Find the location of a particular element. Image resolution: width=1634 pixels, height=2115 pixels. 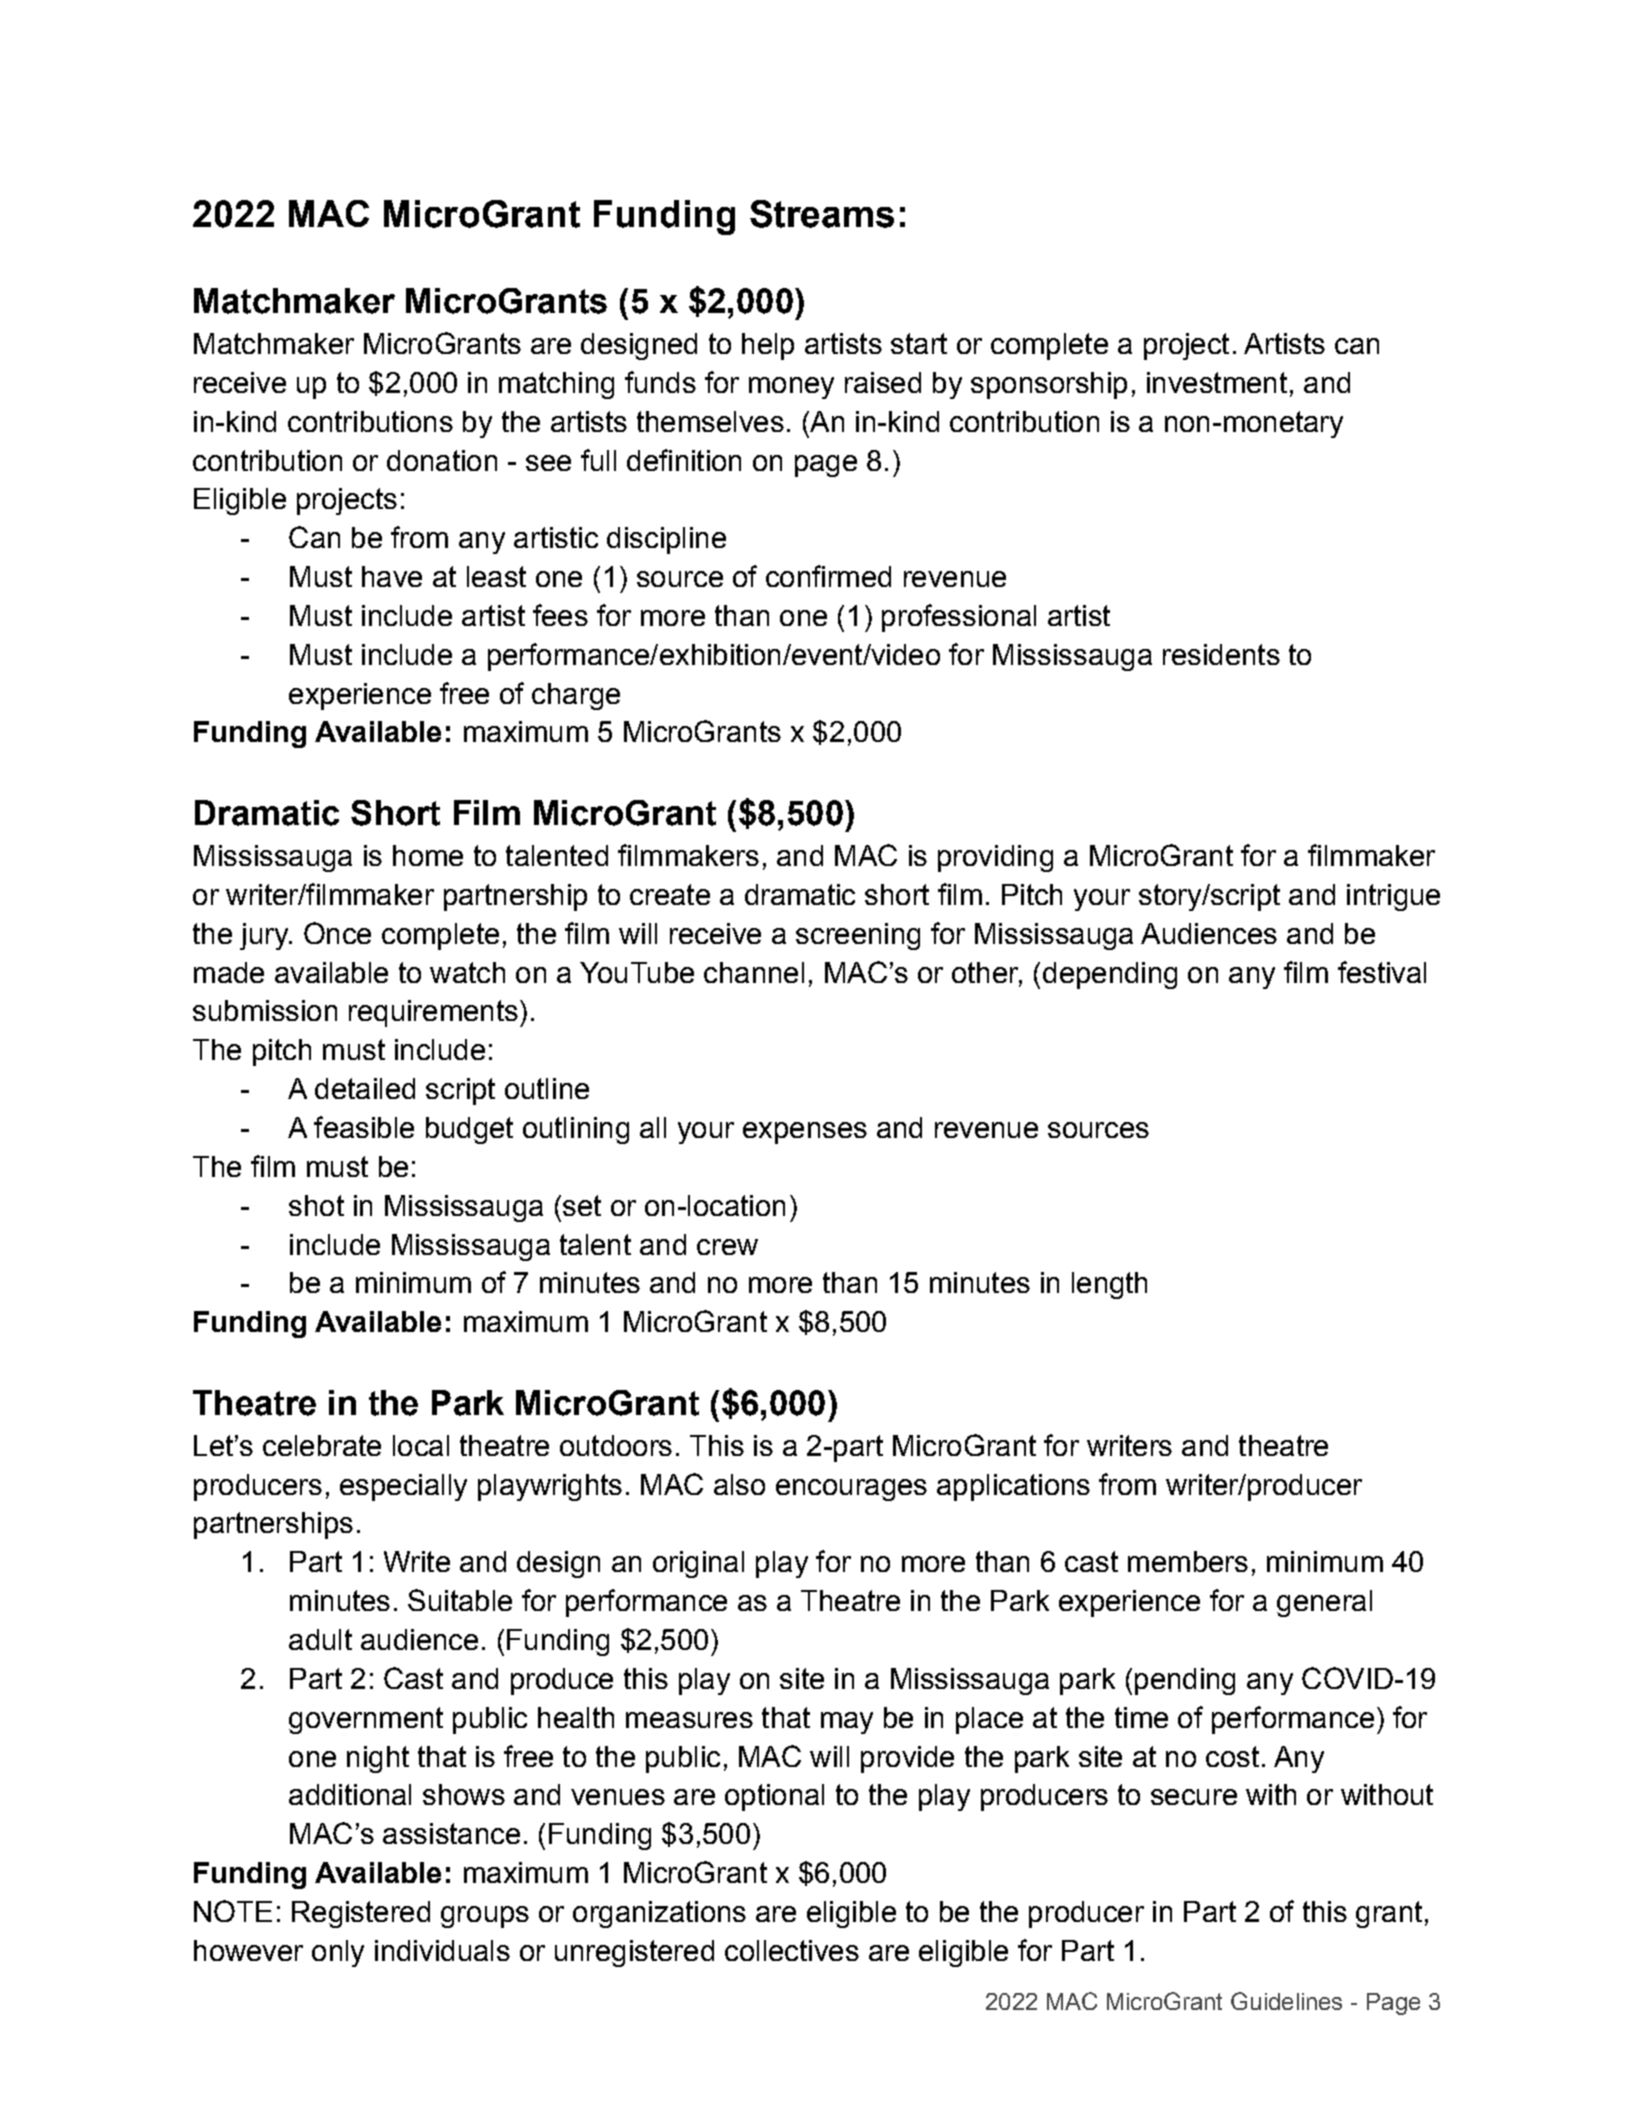

Once is located at coordinates (337, 933).
